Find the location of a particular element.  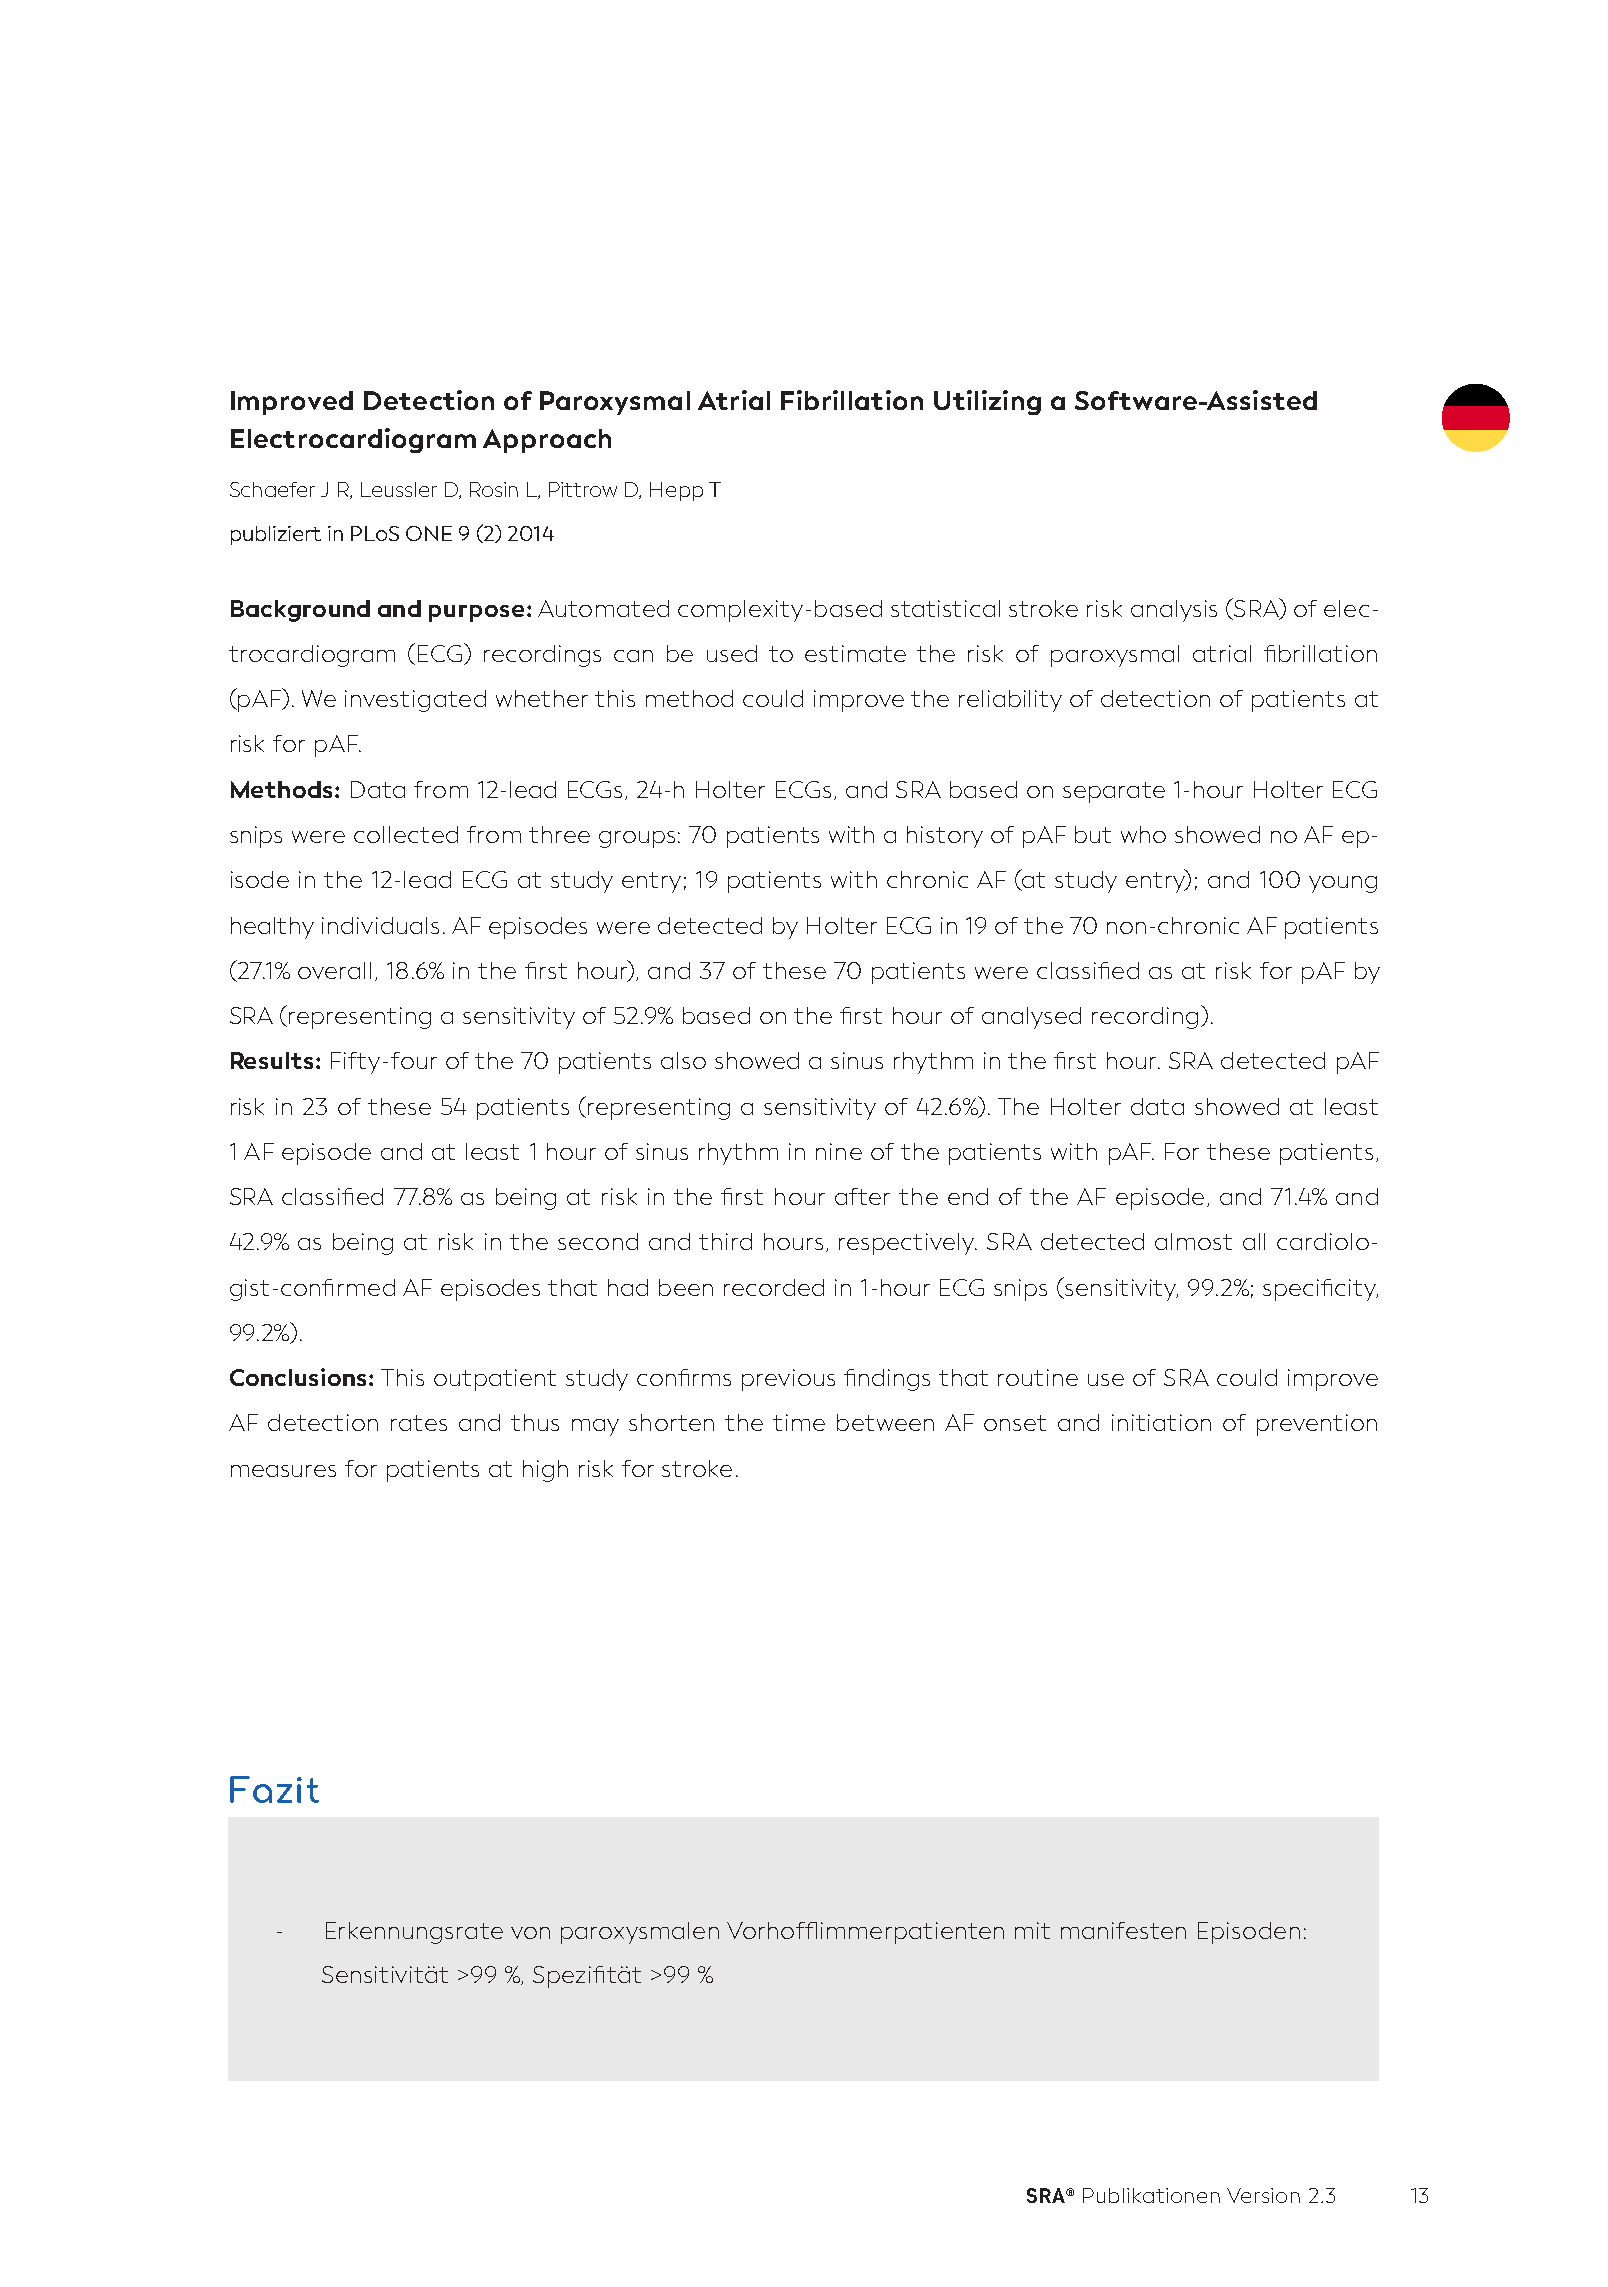

analysis is located at coordinates (1174, 611).
